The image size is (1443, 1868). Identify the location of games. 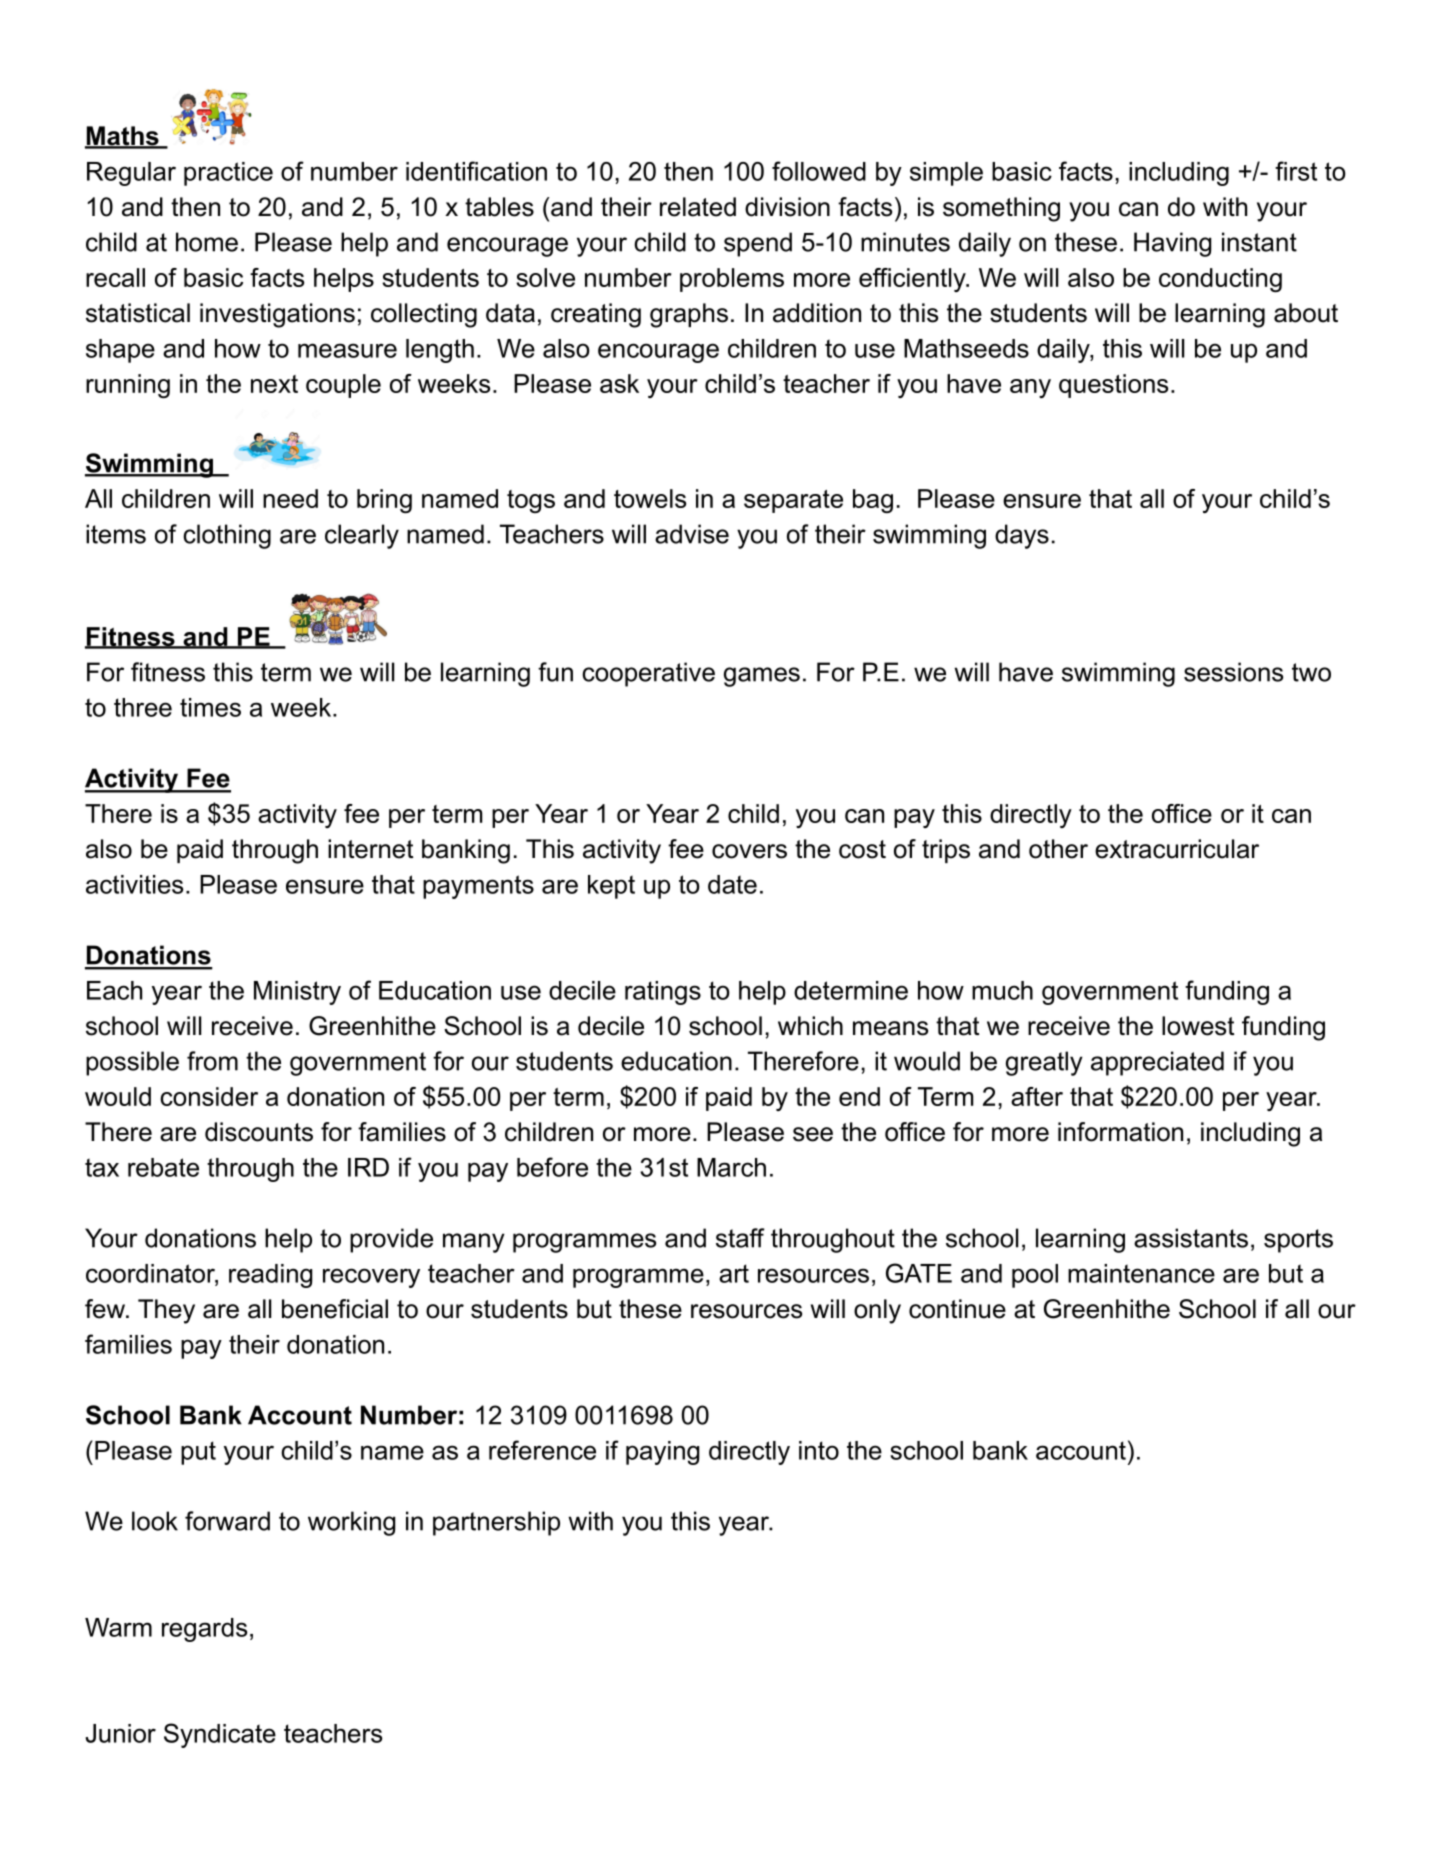
(762, 677).
